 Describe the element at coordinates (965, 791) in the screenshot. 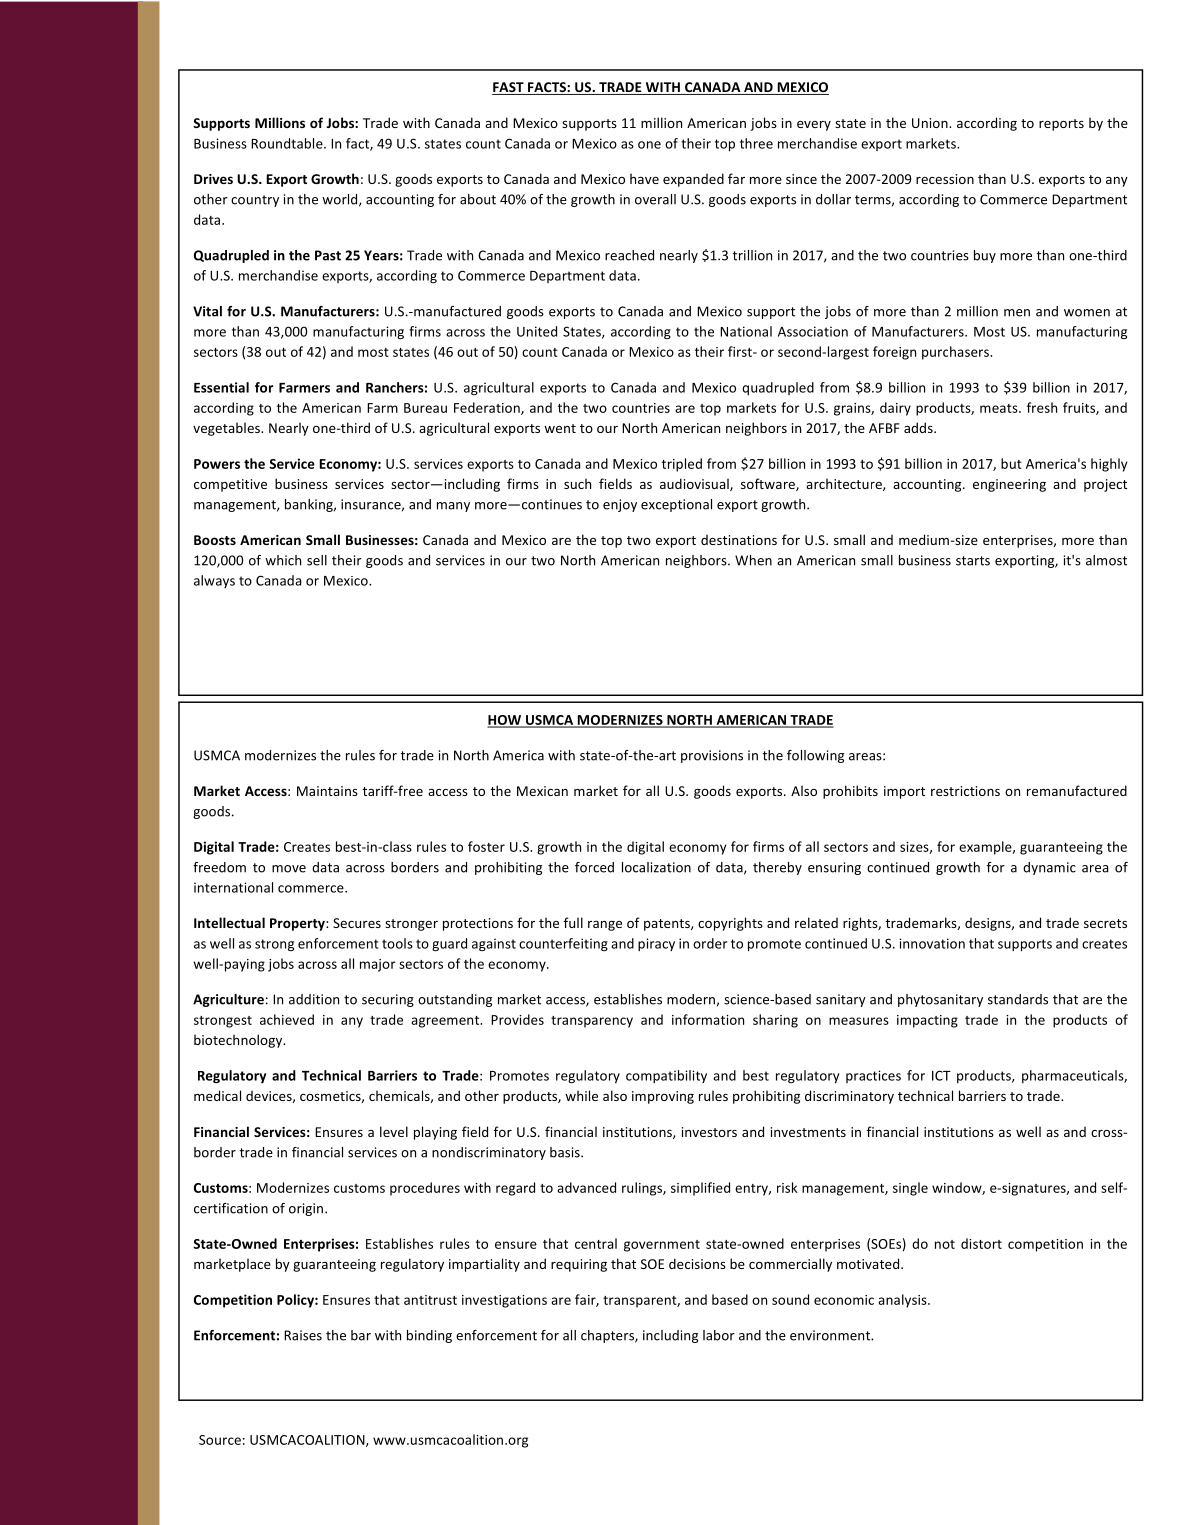

I see `restrictions` at that location.
